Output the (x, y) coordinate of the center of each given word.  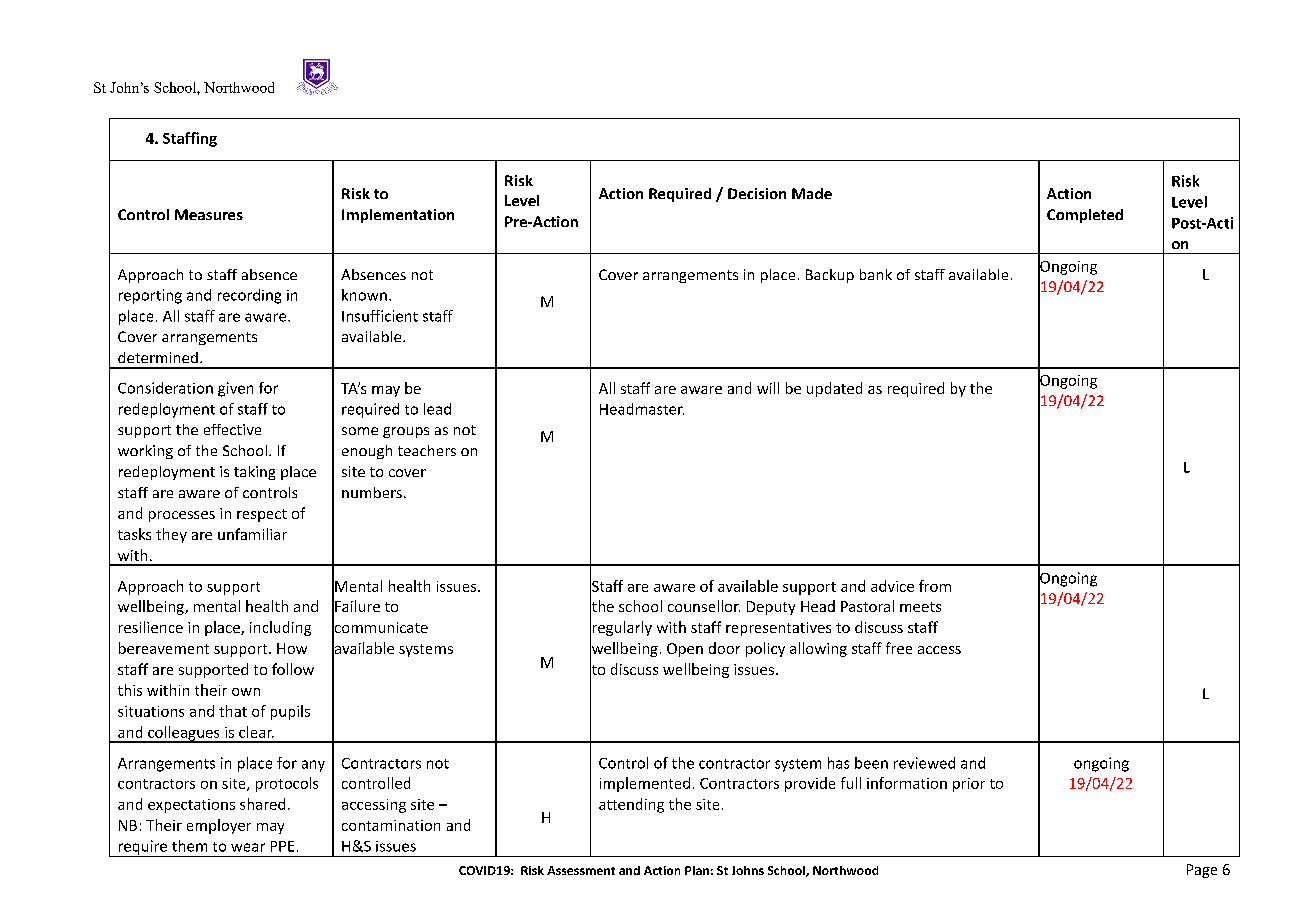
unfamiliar (252, 534)
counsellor (704, 606)
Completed (1085, 216)
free (899, 648)
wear (248, 847)
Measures (209, 214)
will (768, 388)
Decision (757, 193)
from (935, 586)
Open (685, 650)
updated (834, 389)
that (233, 711)
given (235, 389)
